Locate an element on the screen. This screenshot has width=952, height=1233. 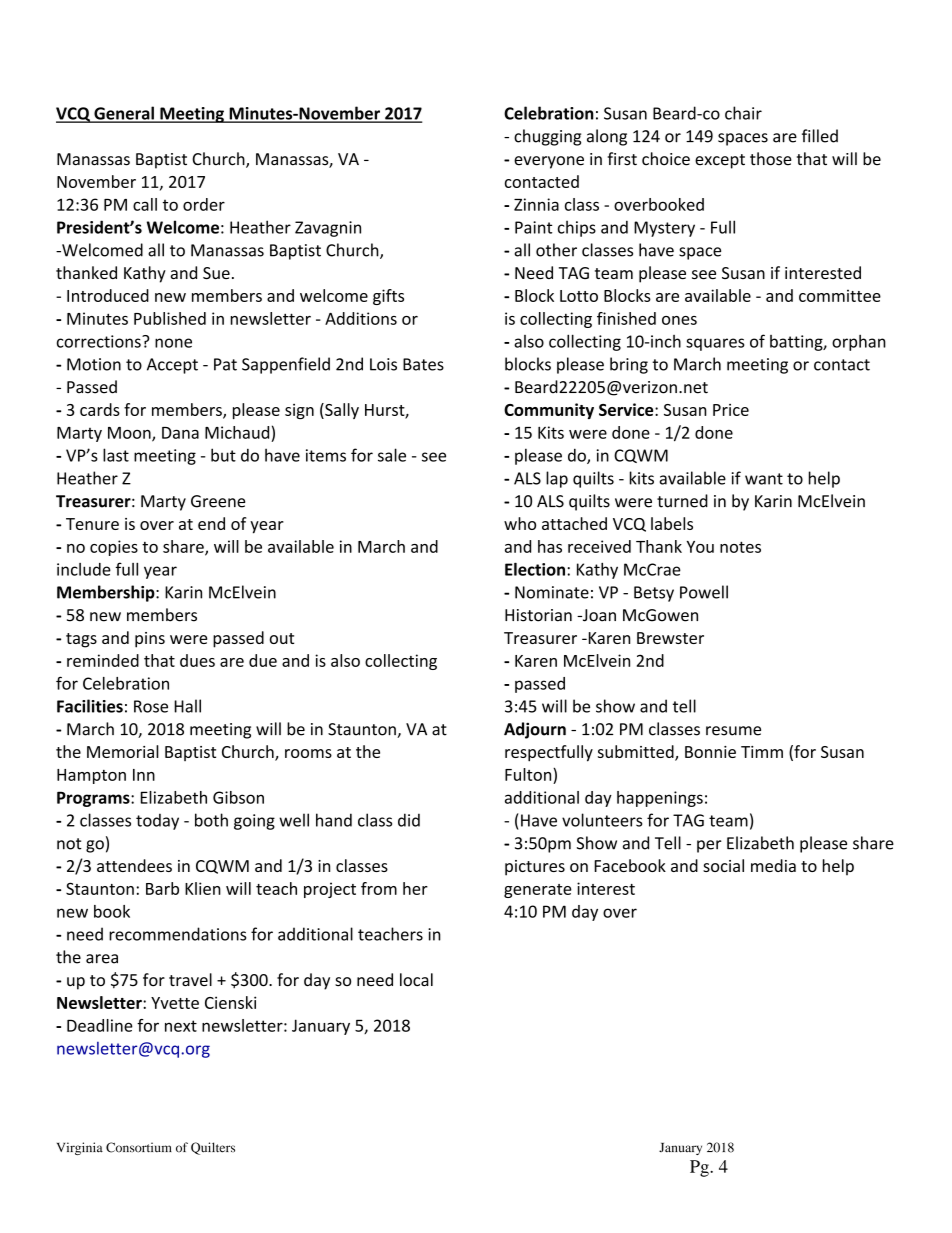
Price is located at coordinates (731, 410).
